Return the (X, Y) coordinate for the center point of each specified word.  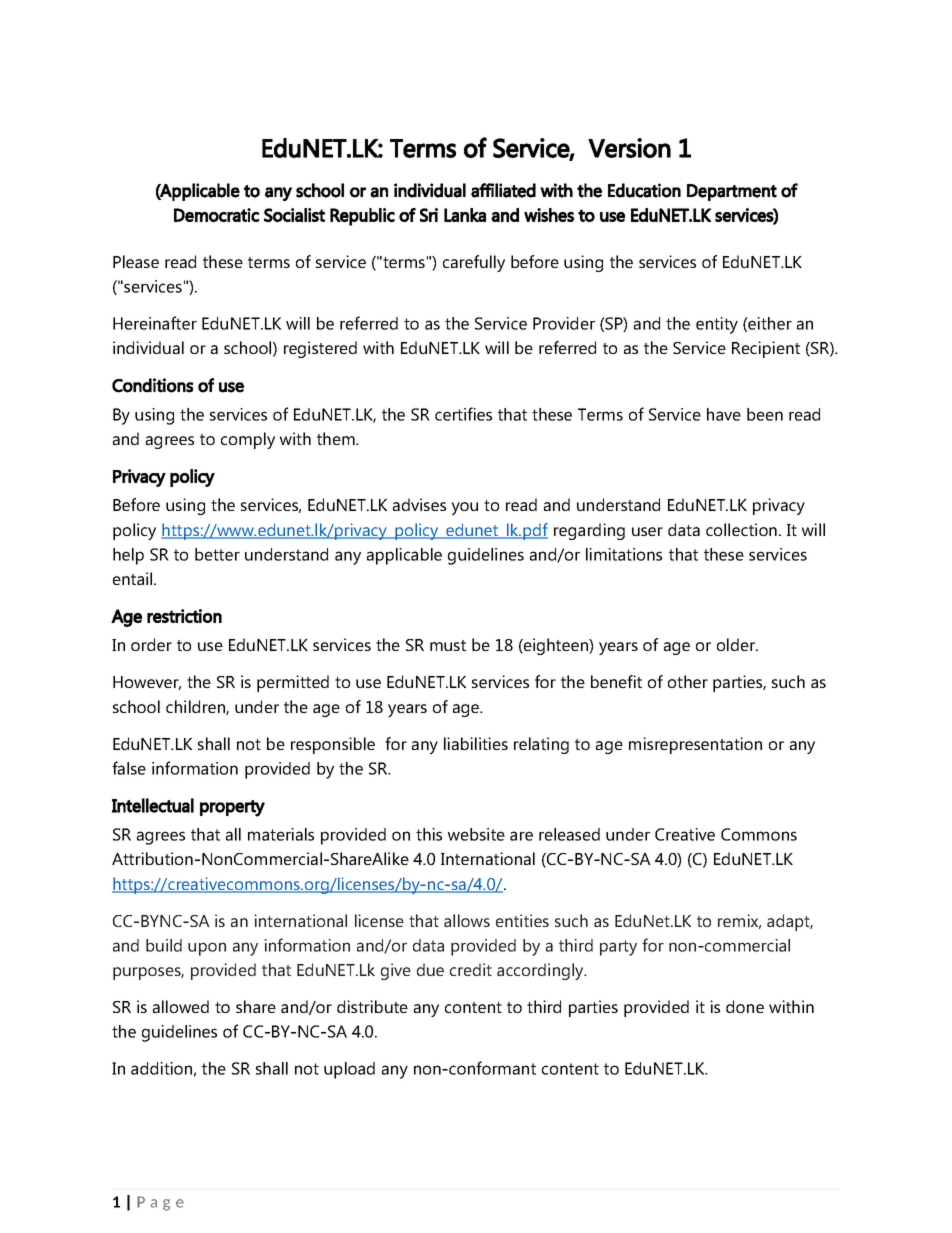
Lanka (465, 215)
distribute (372, 1006)
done (745, 1006)
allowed (181, 1006)
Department (732, 192)
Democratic (216, 215)
